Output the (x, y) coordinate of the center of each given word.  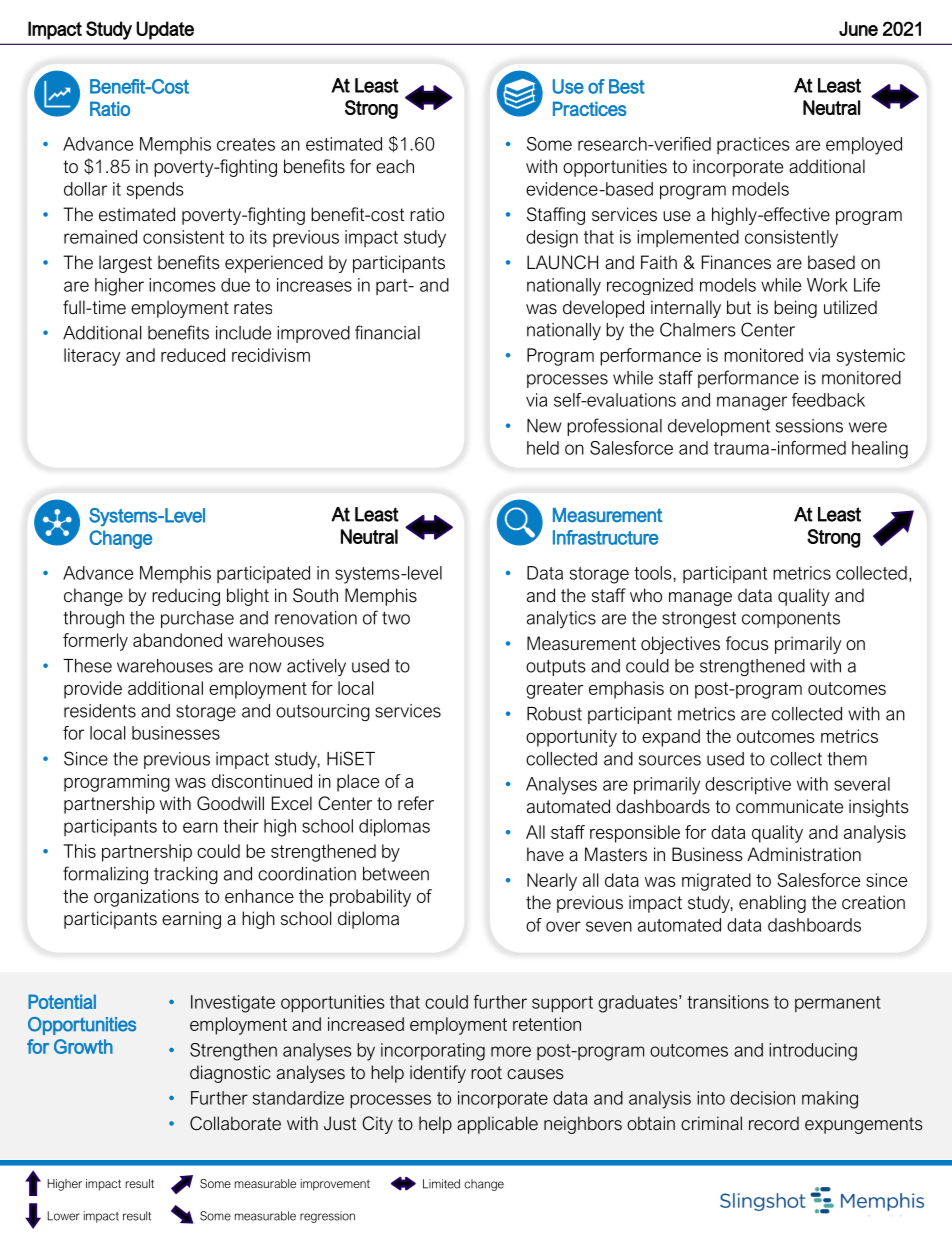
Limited (441, 1184)
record (774, 1123)
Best (627, 86)
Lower (64, 1216)
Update (165, 30)
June (858, 28)
